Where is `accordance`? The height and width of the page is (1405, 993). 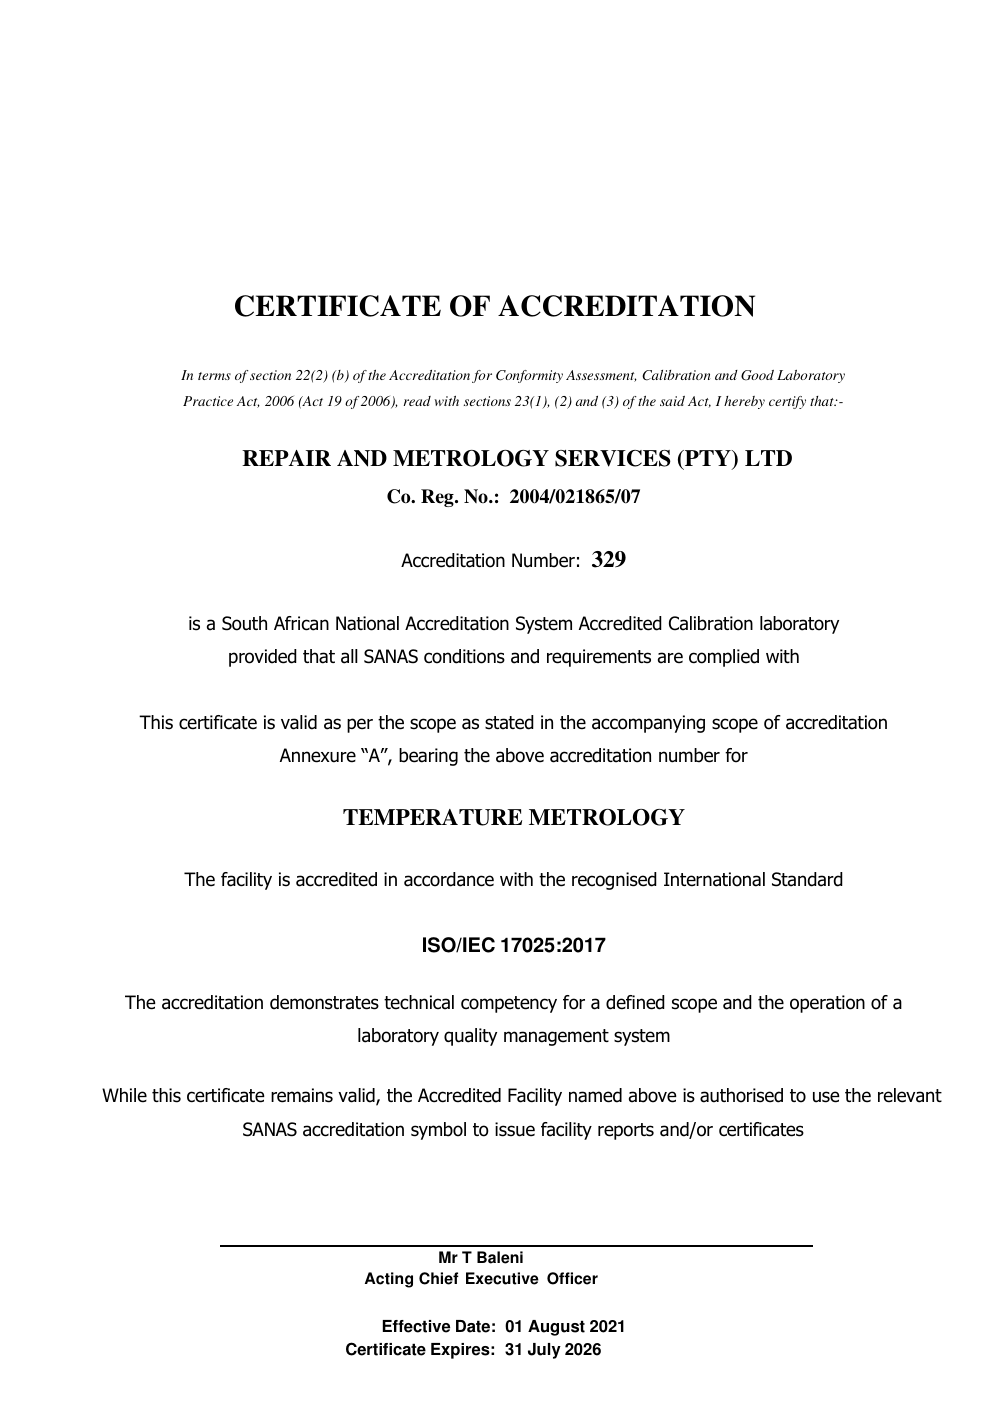 accordance is located at coordinates (449, 879).
